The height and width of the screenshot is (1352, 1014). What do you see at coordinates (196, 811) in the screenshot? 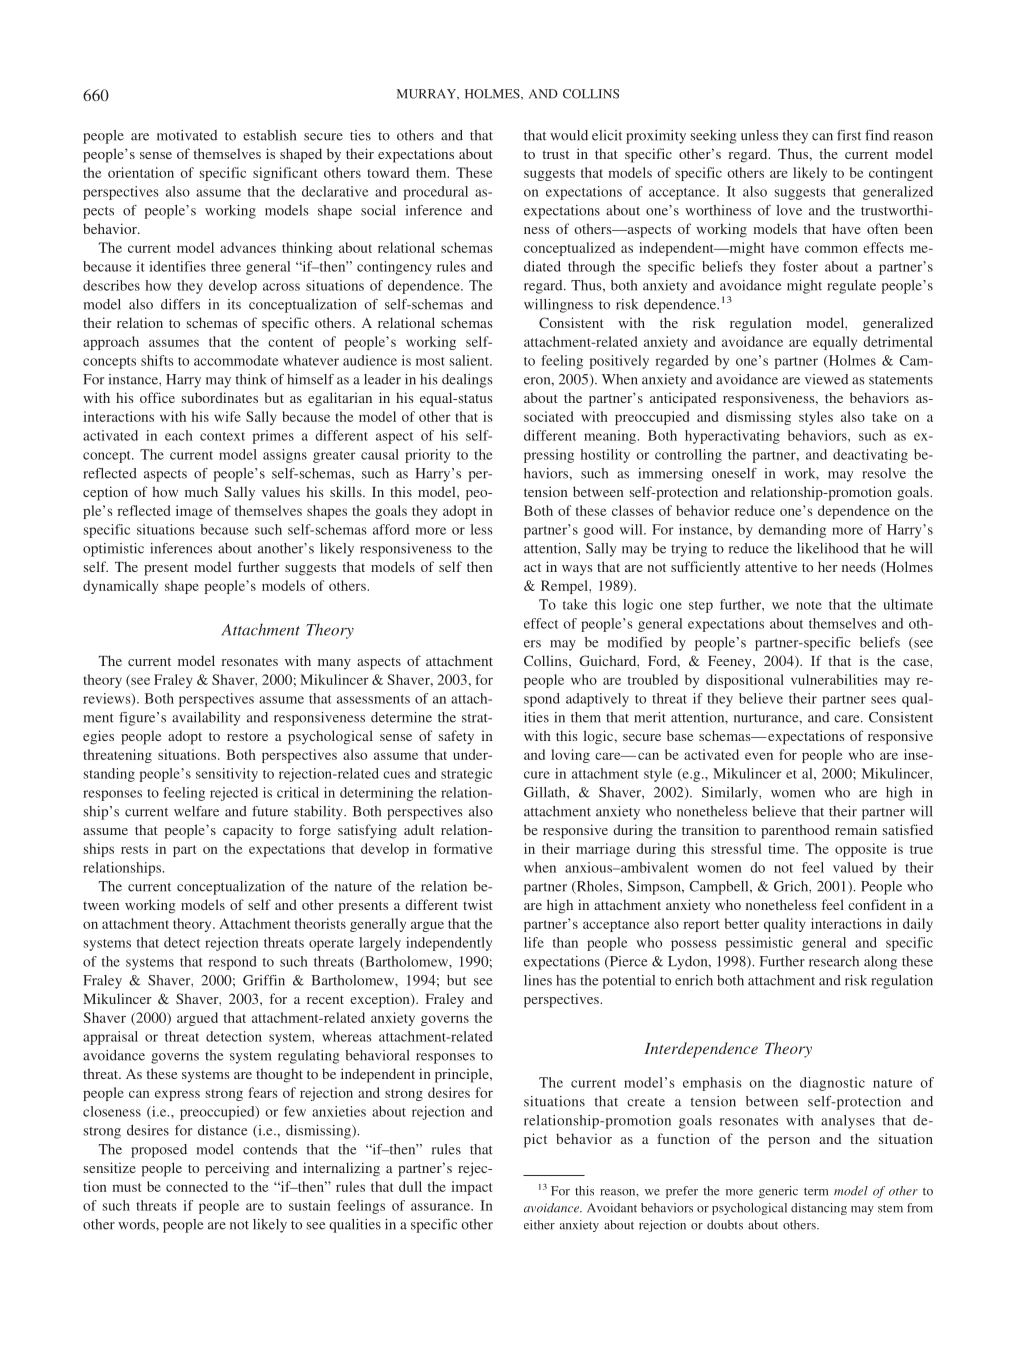
I see `welfare` at bounding box center [196, 811].
